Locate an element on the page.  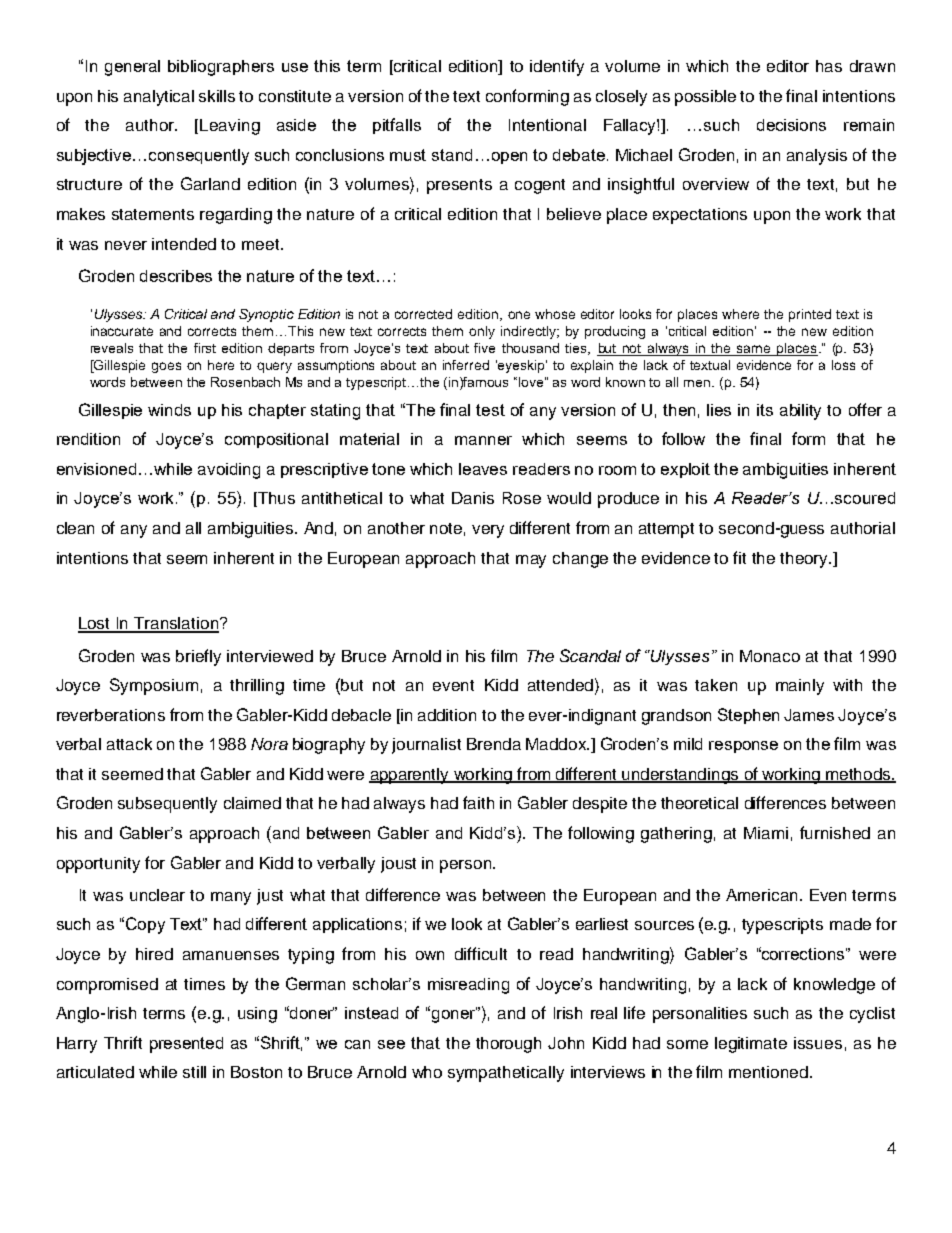
Stephen is located at coordinates (748, 716).
